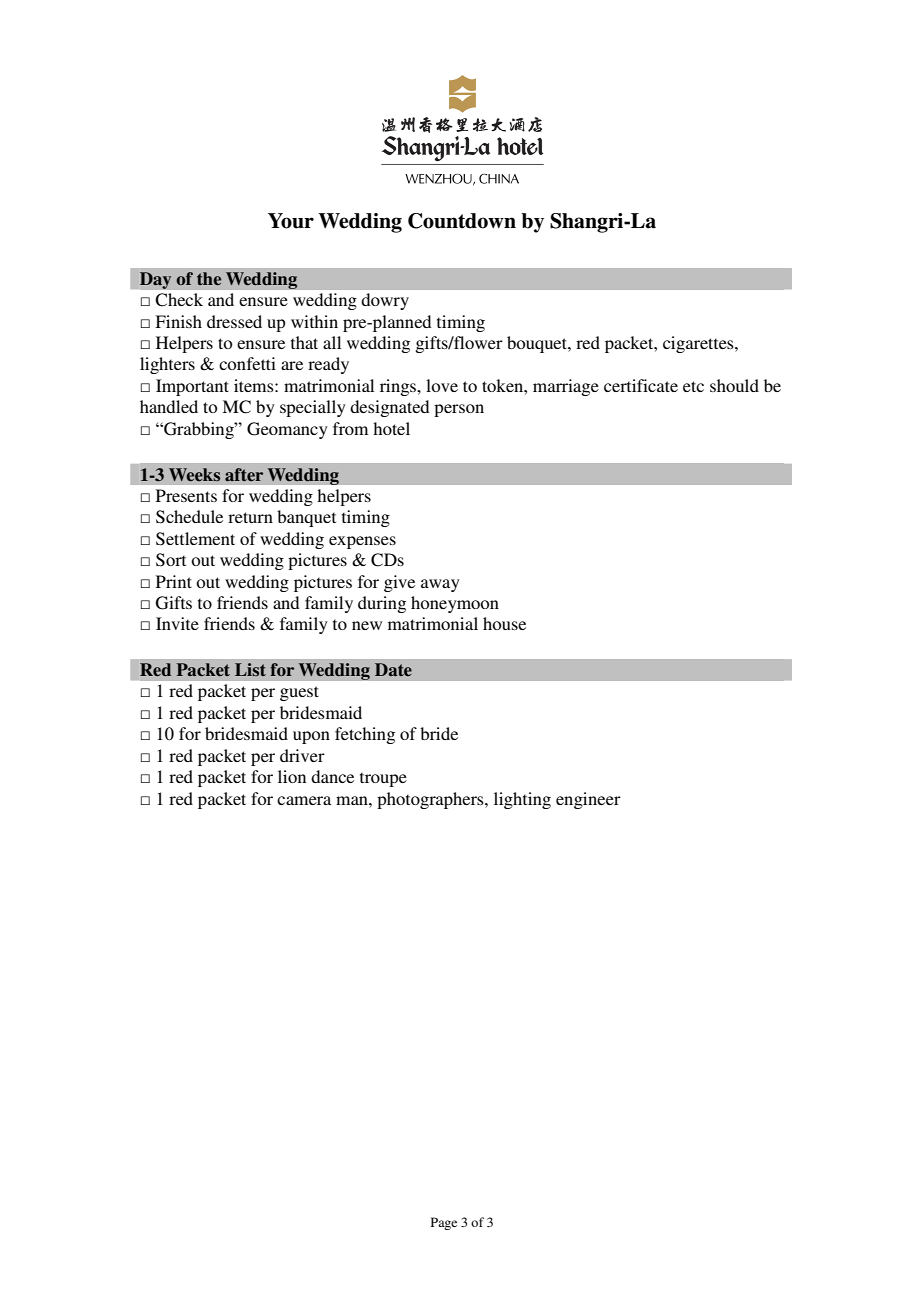  Describe the element at coordinates (431, 800) in the screenshot. I see `photographers` at that location.
